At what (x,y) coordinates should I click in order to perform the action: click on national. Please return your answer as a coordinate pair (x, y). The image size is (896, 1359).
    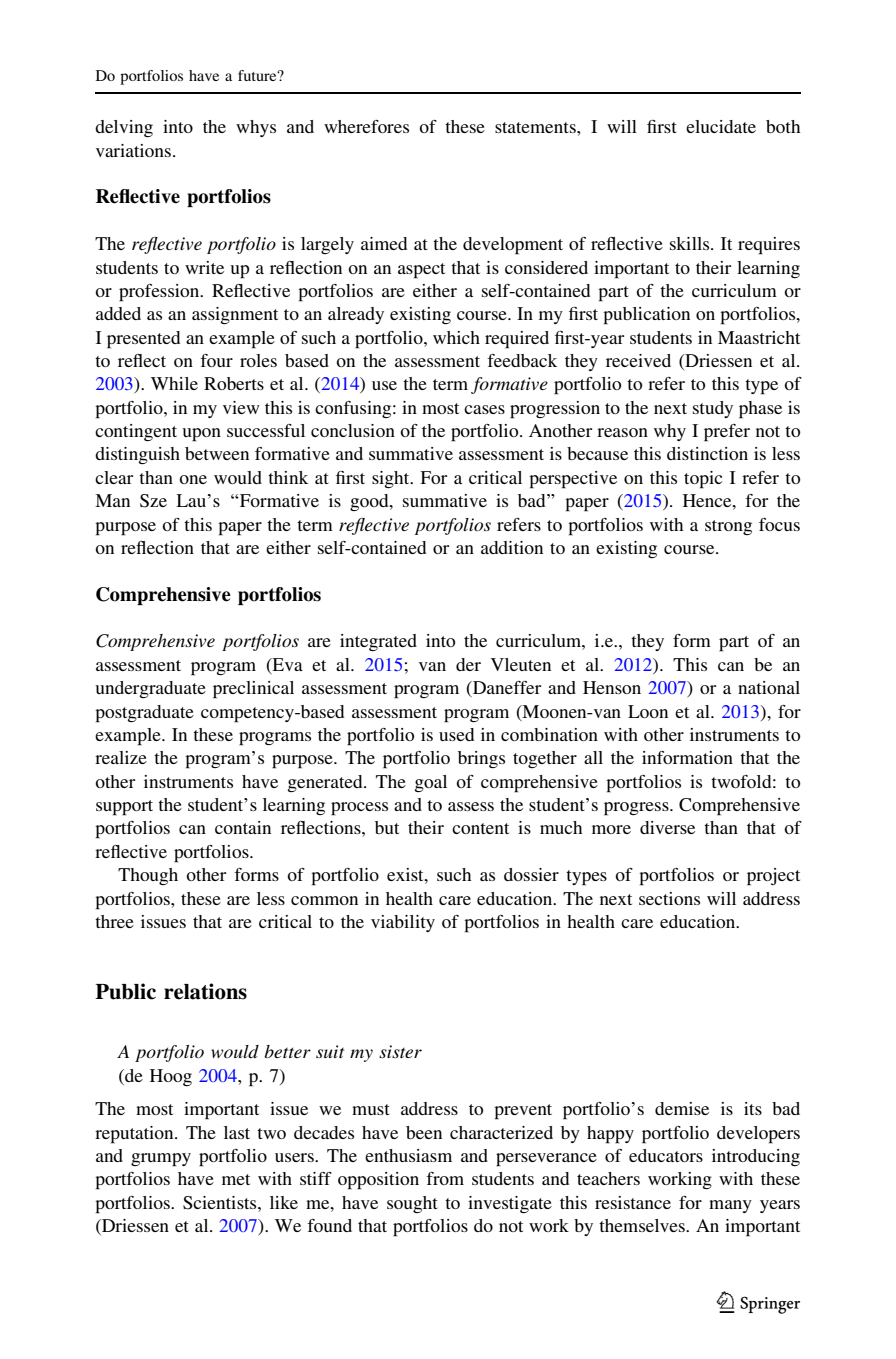
    Looking at the image, I should click on (769, 687).
